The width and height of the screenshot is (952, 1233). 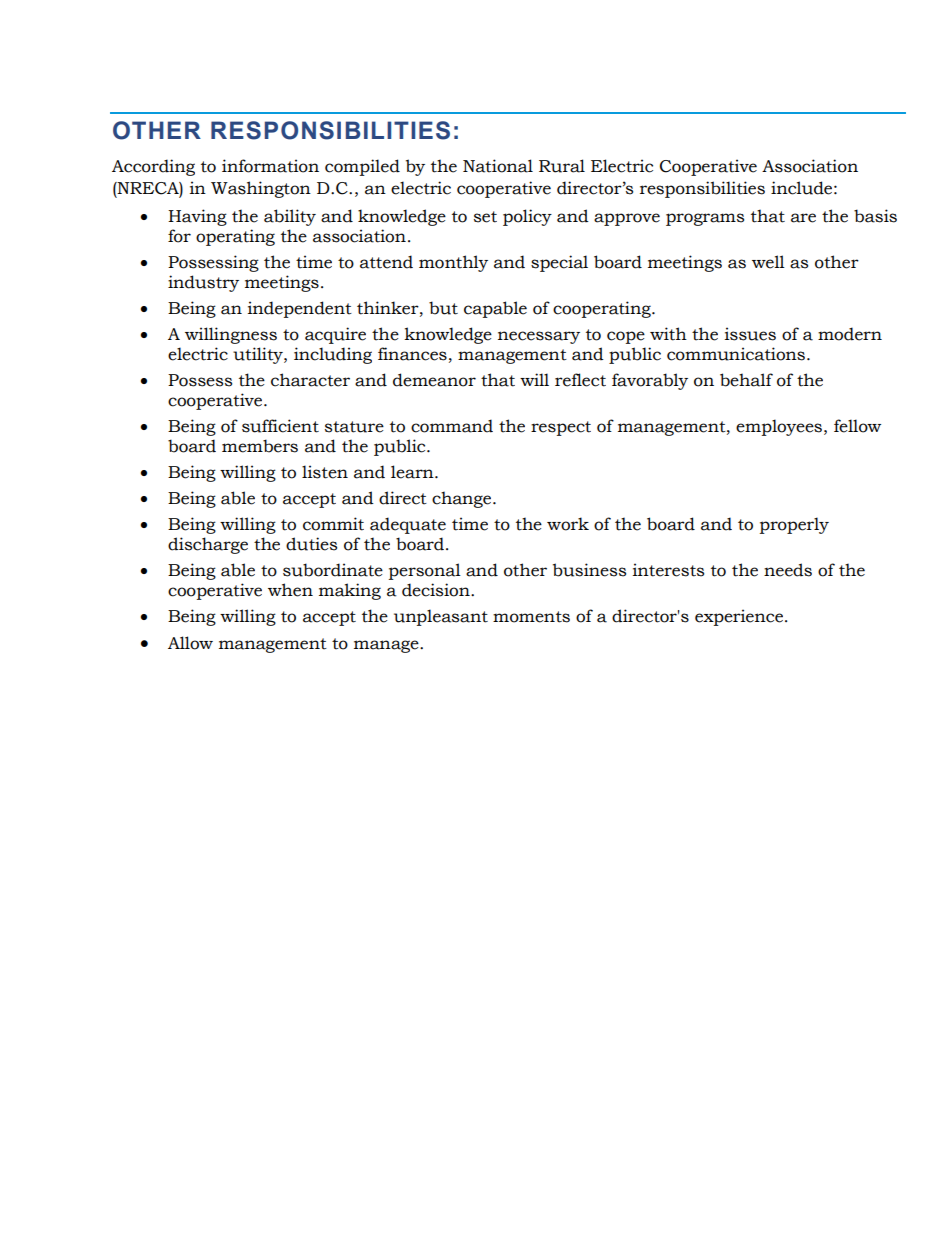 I want to click on sufficient, so click(x=280, y=426).
